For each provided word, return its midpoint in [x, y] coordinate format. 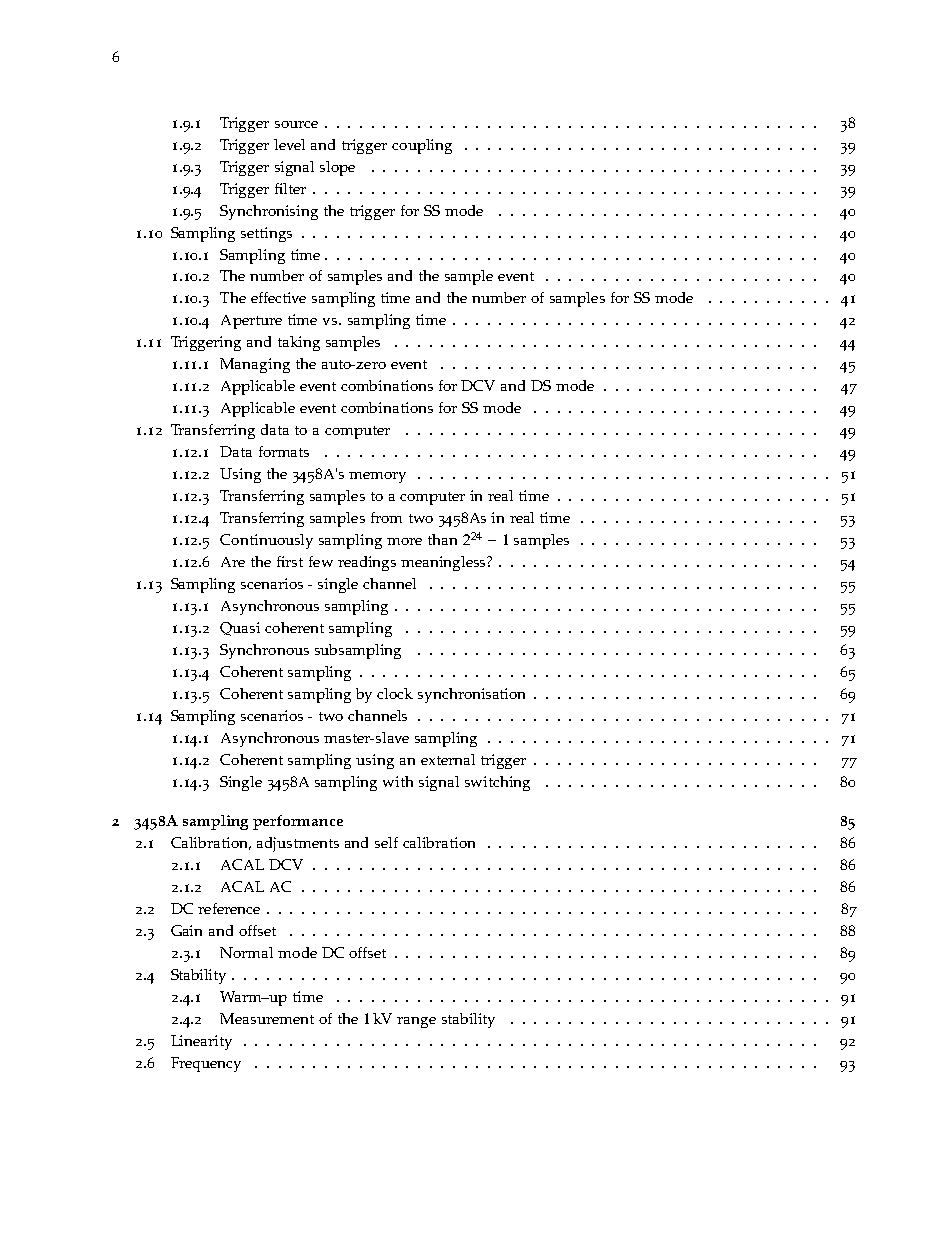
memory [377, 477]
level [289, 144]
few [321, 561]
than [442, 539]
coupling [422, 146]
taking [299, 343]
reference [229, 908]
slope [337, 168]
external [448, 759]
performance [298, 822]
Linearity [201, 1042]
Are [233, 562]
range [416, 1022]
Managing [255, 365]
